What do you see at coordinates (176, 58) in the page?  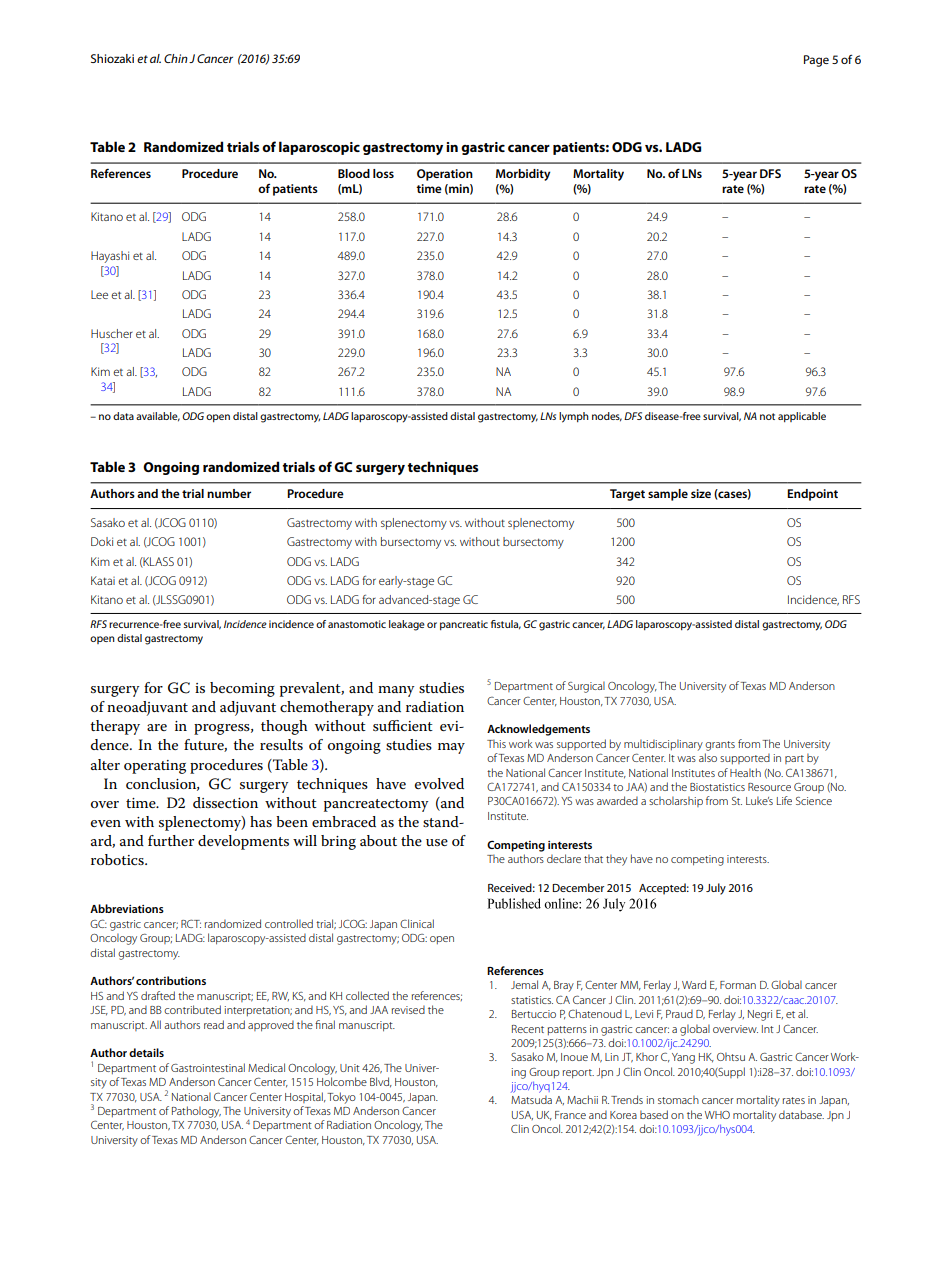 I see `Chin` at bounding box center [176, 58].
